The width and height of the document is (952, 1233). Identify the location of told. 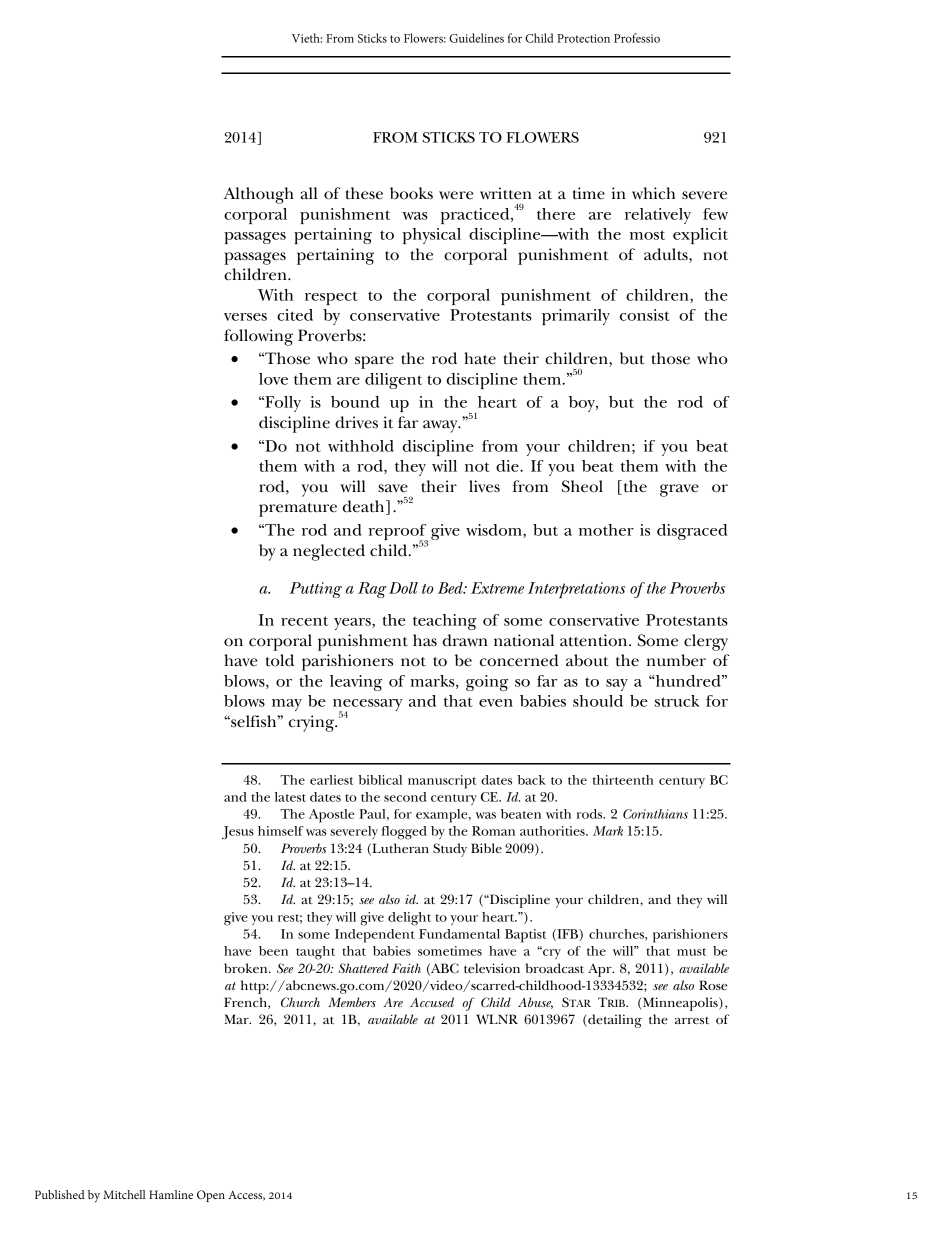
(280, 660).
